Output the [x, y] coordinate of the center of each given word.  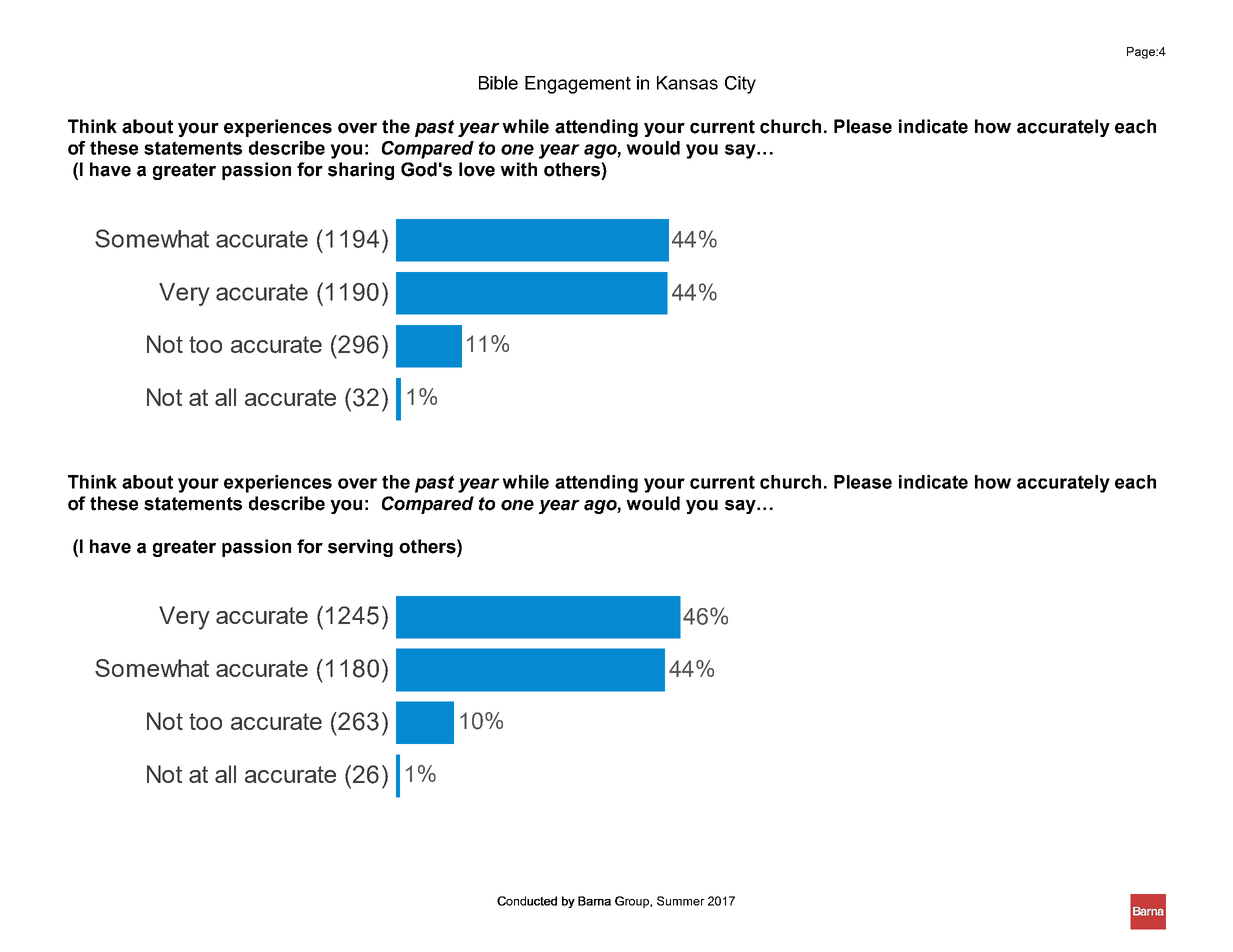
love [477, 169]
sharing [361, 171]
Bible [498, 83]
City [740, 85]
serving [360, 548]
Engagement [578, 85]
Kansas [687, 83]
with [518, 169]
